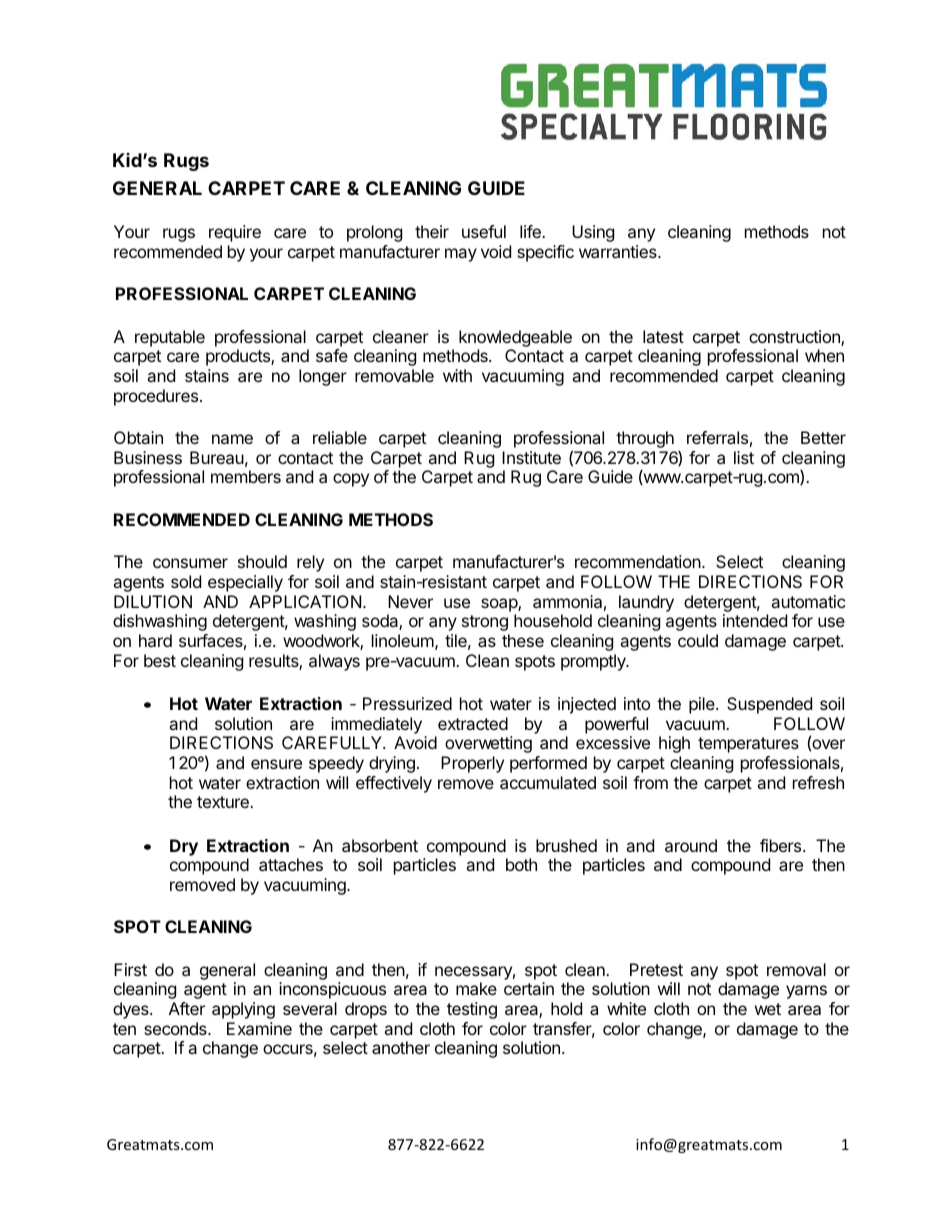 This page has width=952, height=1232. What do you see at coordinates (744, 457) in the page?
I see `list` at bounding box center [744, 457].
